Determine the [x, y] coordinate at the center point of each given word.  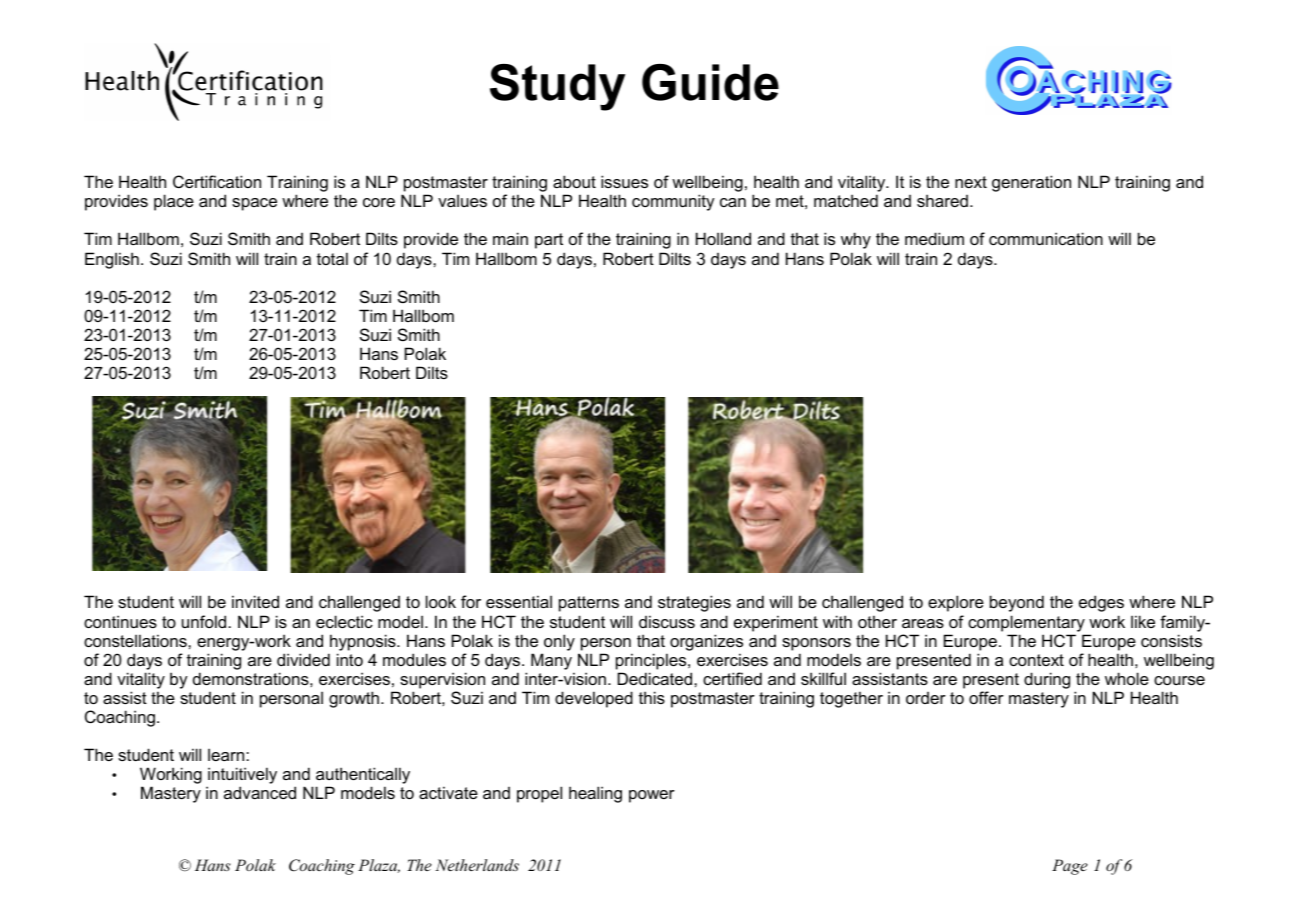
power [652, 796]
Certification [217, 181]
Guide [710, 82]
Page [1070, 867]
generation [1031, 183]
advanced [260, 792]
